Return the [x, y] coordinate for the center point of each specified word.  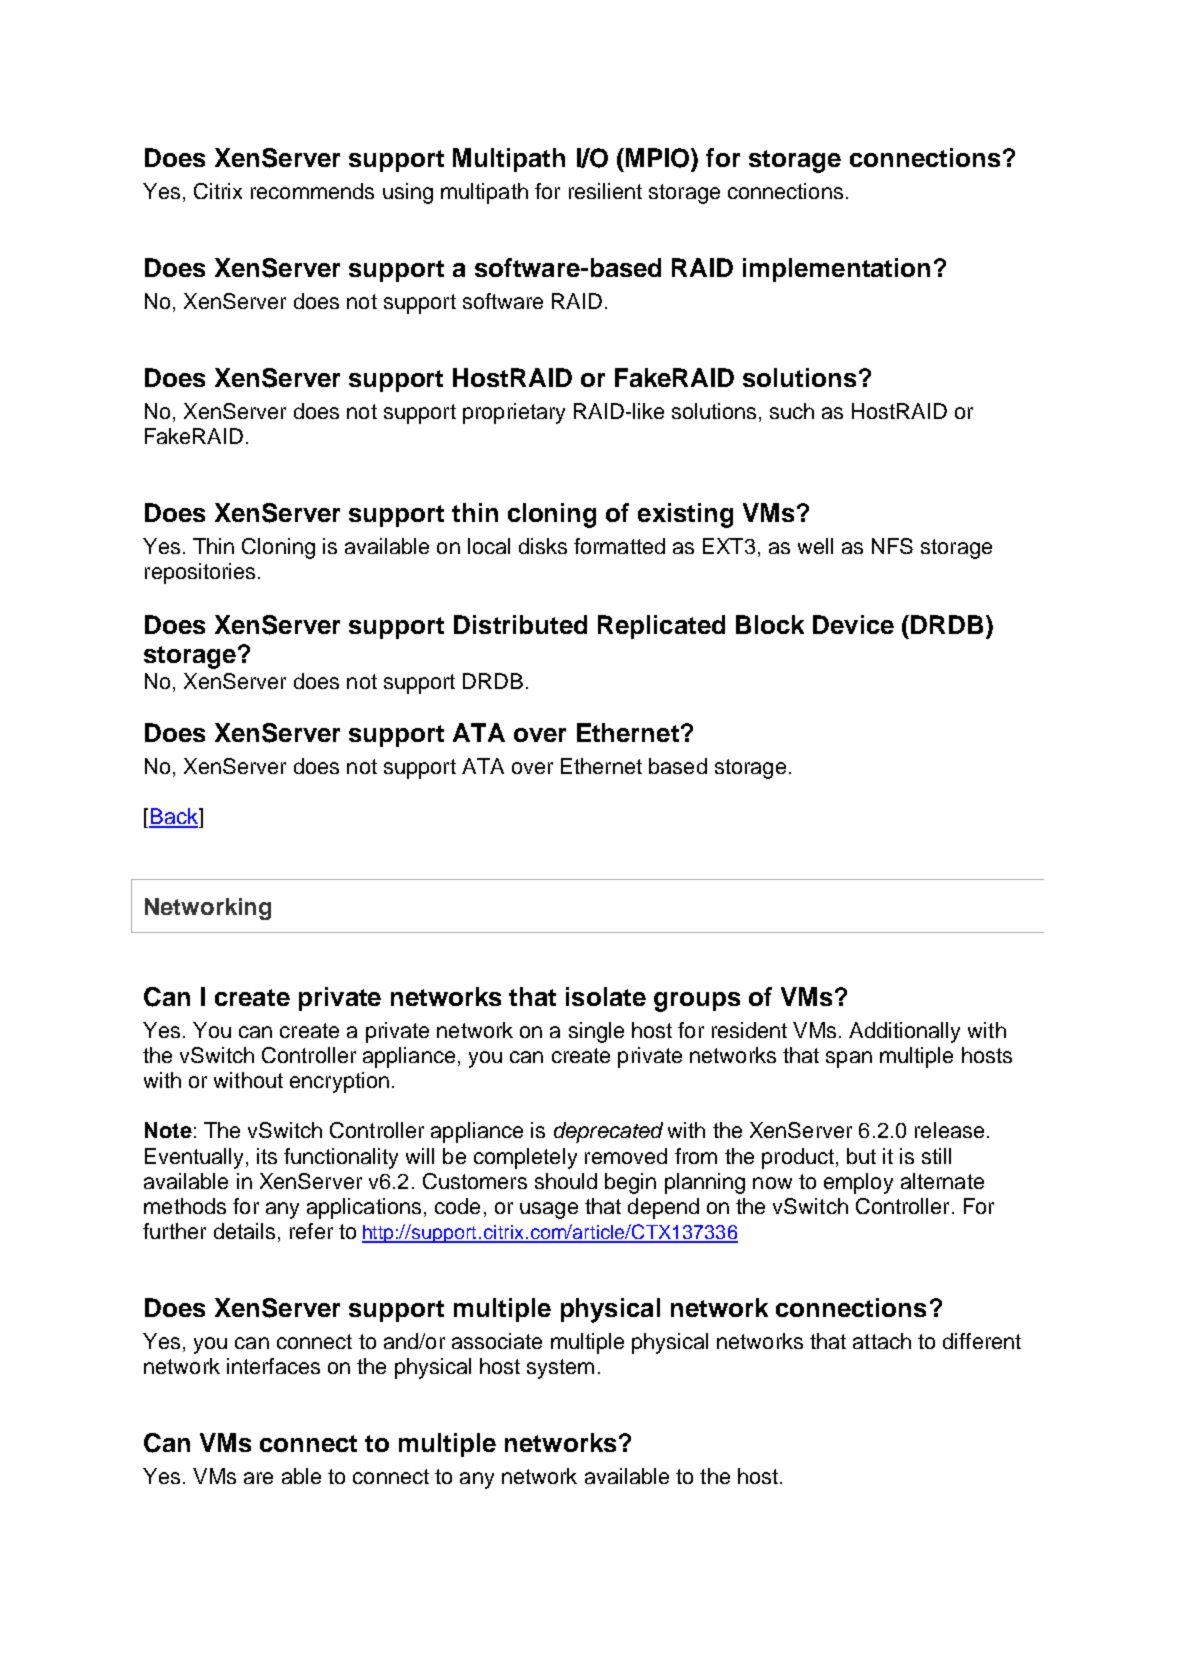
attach [882, 1341]
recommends [312, 191]
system [560, 1369]
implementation [836, 270]
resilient [605, 191]
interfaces [273, 1366]
